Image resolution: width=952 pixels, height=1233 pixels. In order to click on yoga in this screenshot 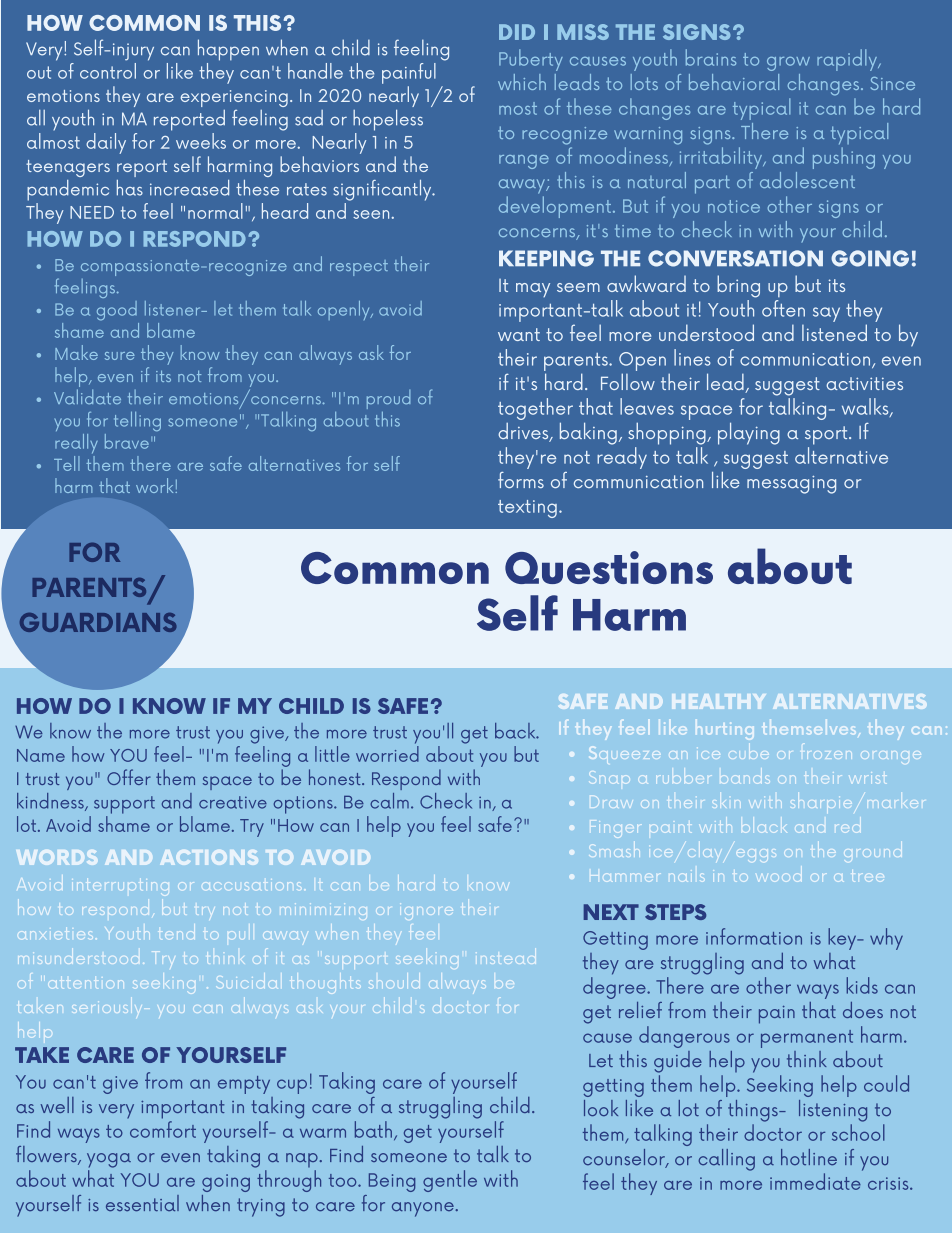, I will do `click(109, 1160)`.
